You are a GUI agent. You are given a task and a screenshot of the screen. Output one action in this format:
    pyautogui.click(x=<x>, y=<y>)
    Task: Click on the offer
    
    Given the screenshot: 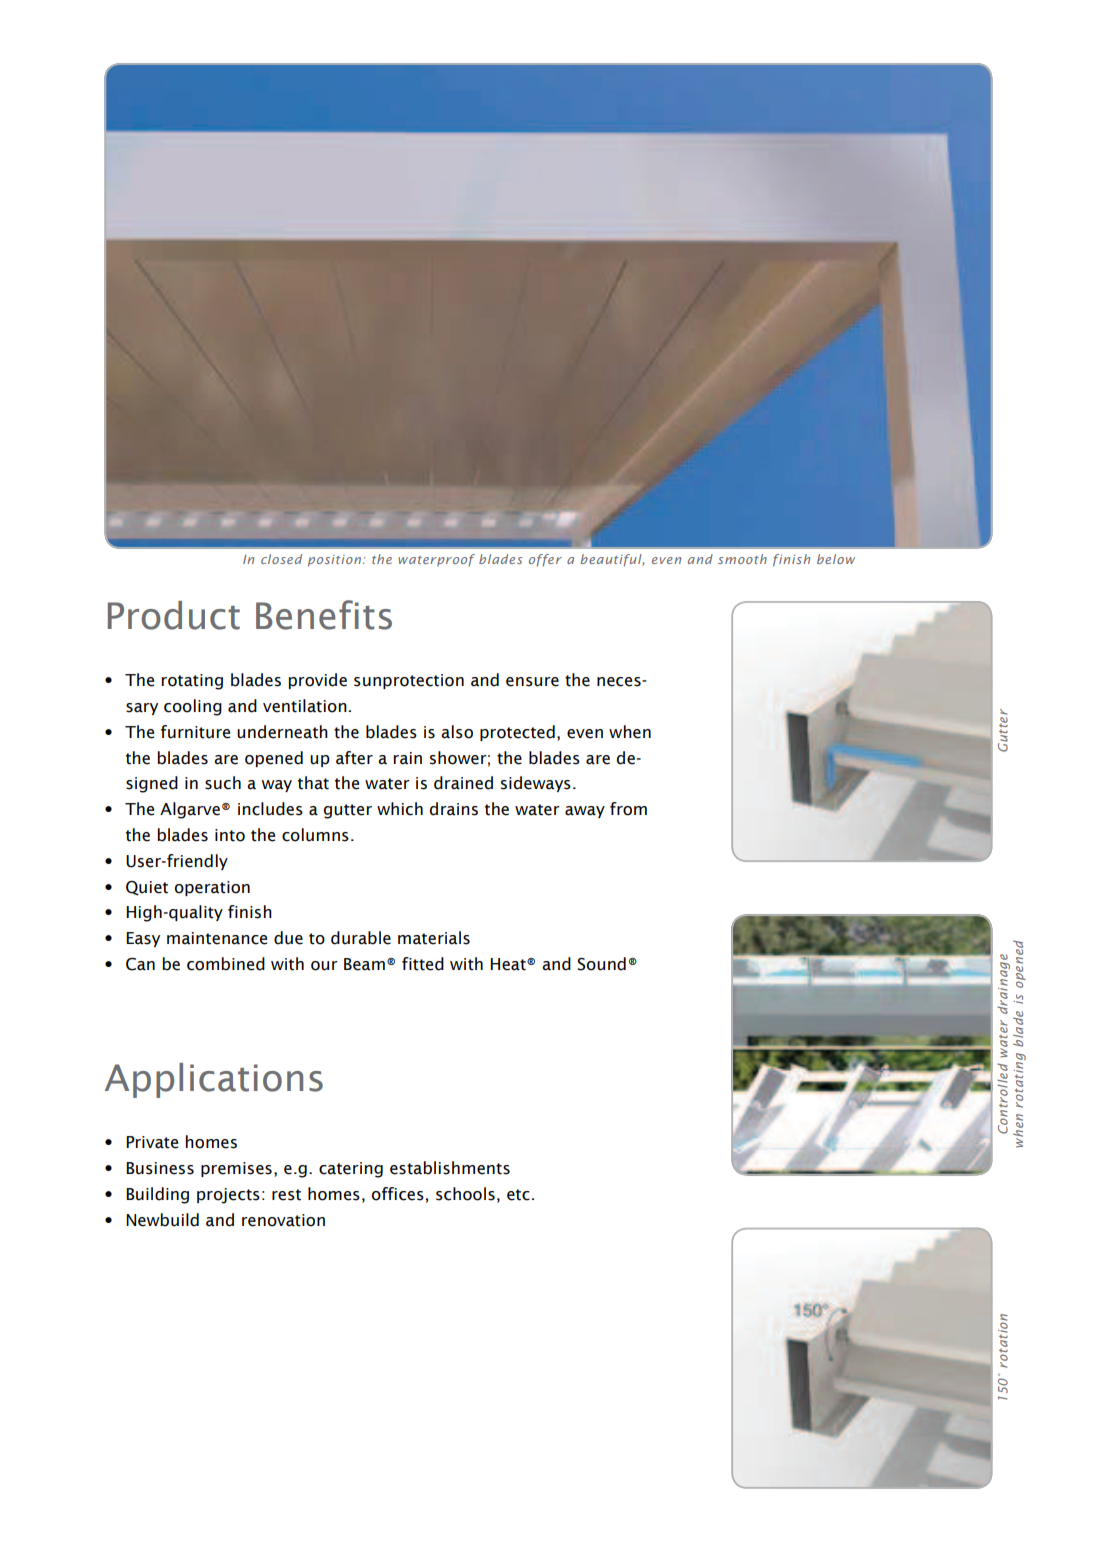 What is the action you would take?
    pyautogui.click(x=545, y=560)
